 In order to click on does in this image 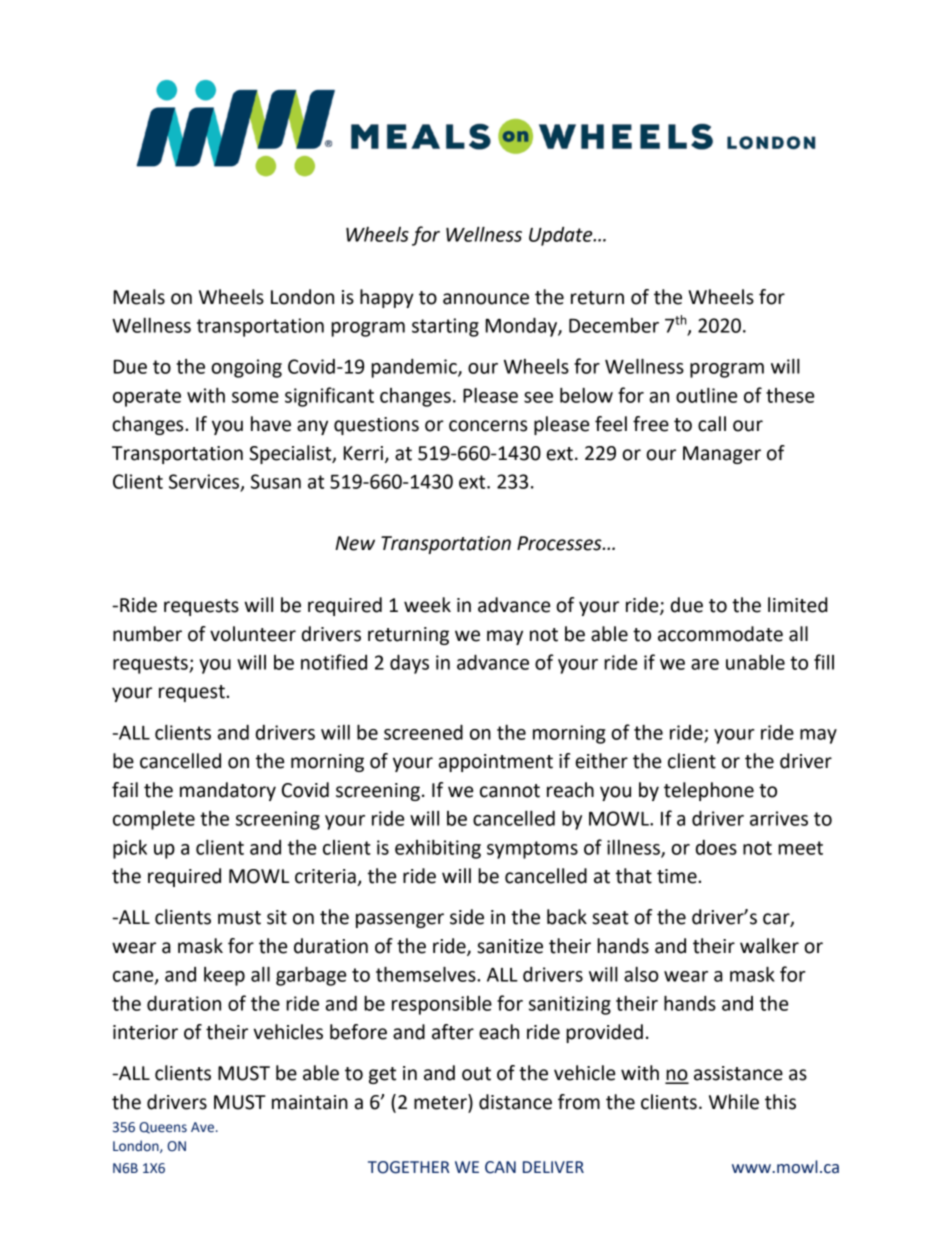, I will do `click(716, 847)`.
